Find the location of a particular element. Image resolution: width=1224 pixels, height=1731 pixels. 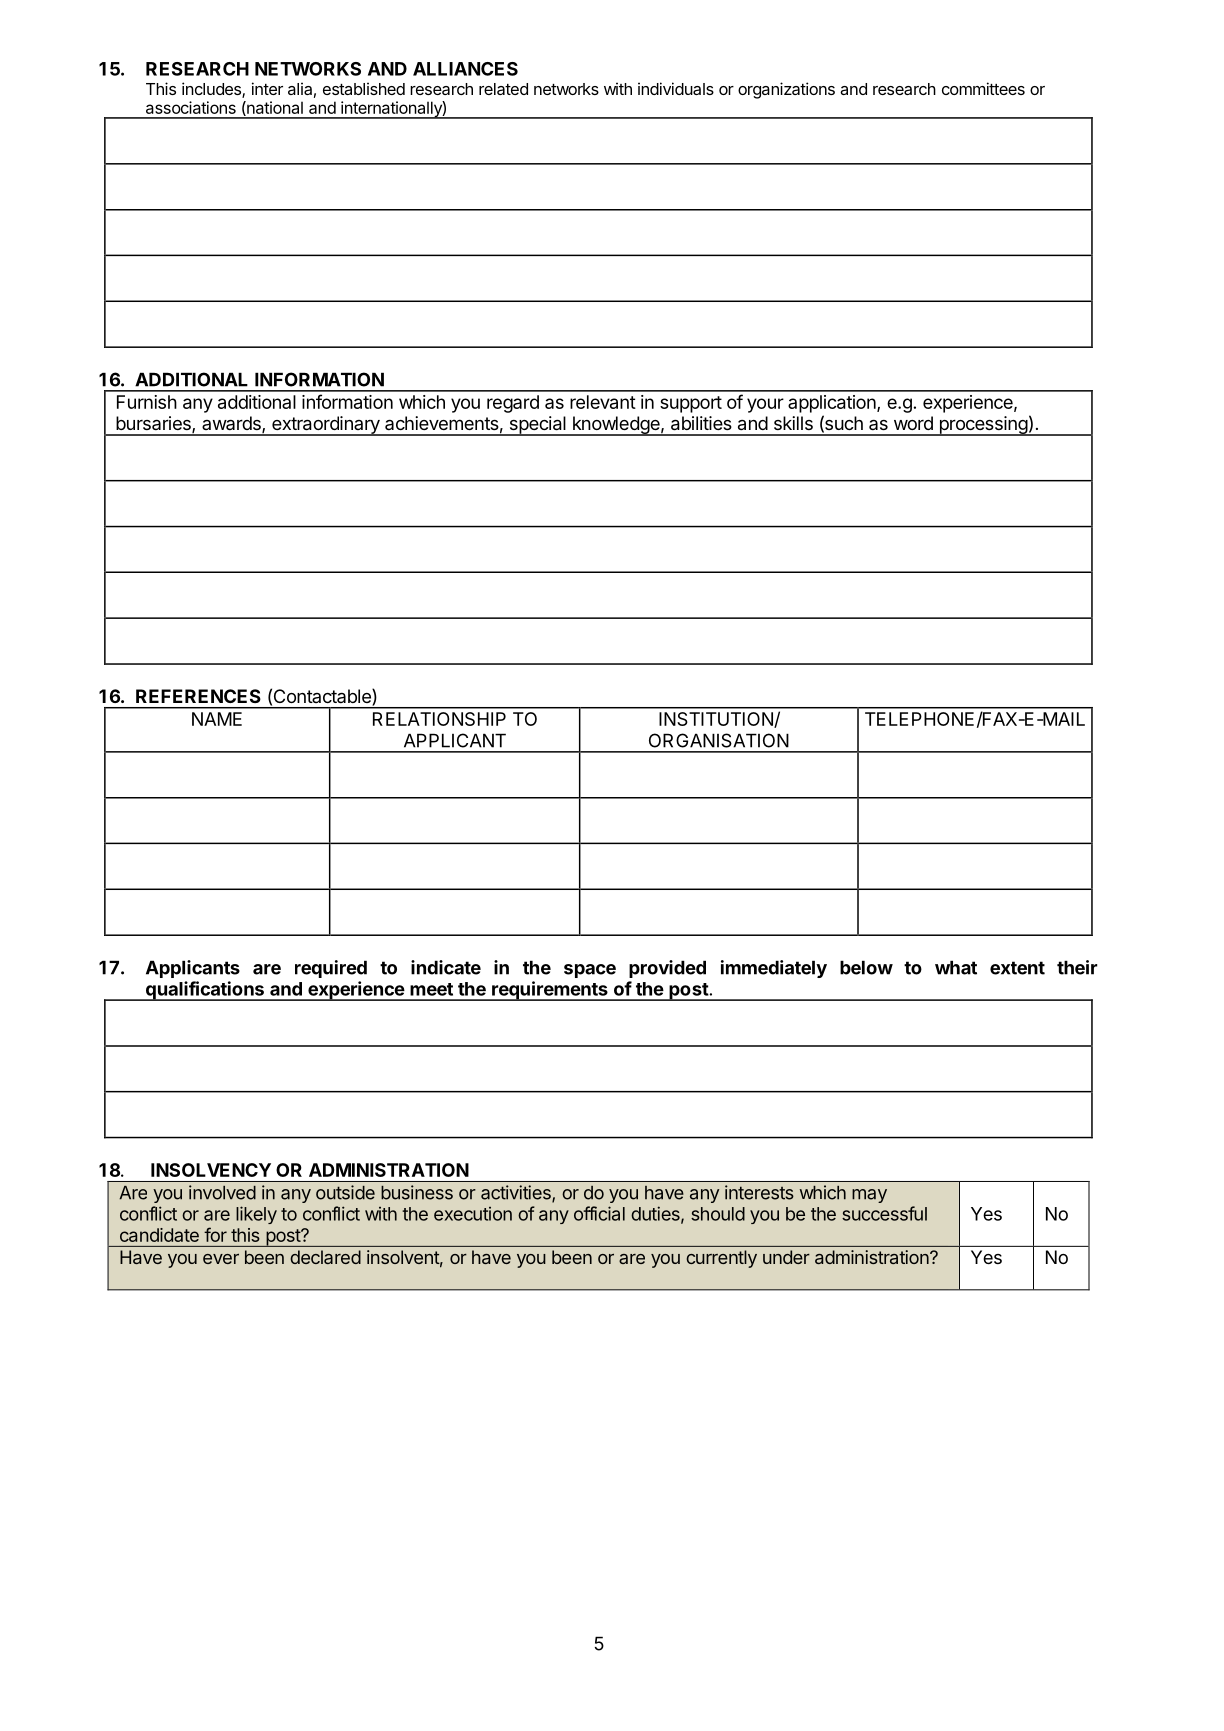

extraordinary is located at coordinates (326, 426).
